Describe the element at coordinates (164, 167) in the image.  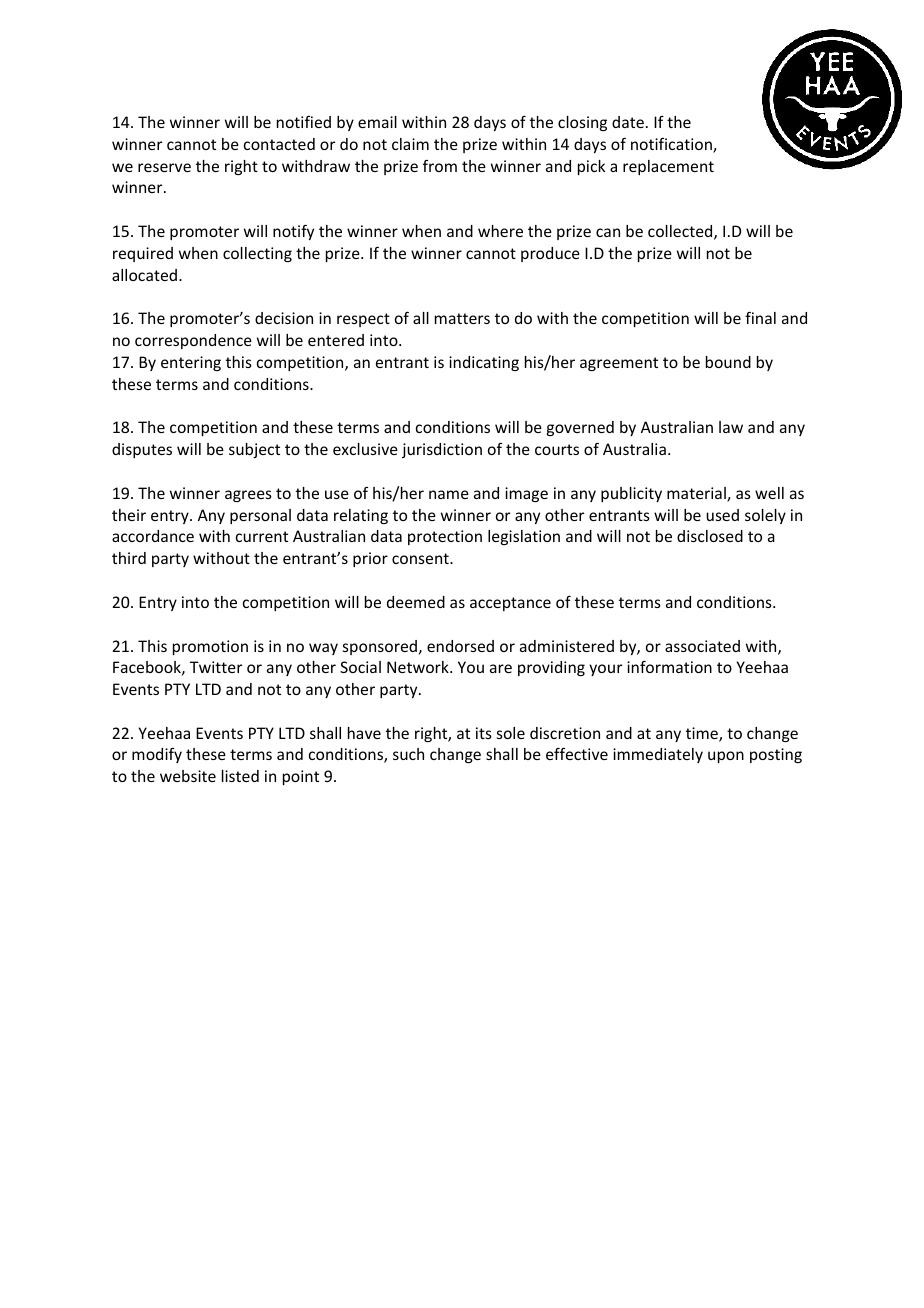
I see `reserve` at that location.
